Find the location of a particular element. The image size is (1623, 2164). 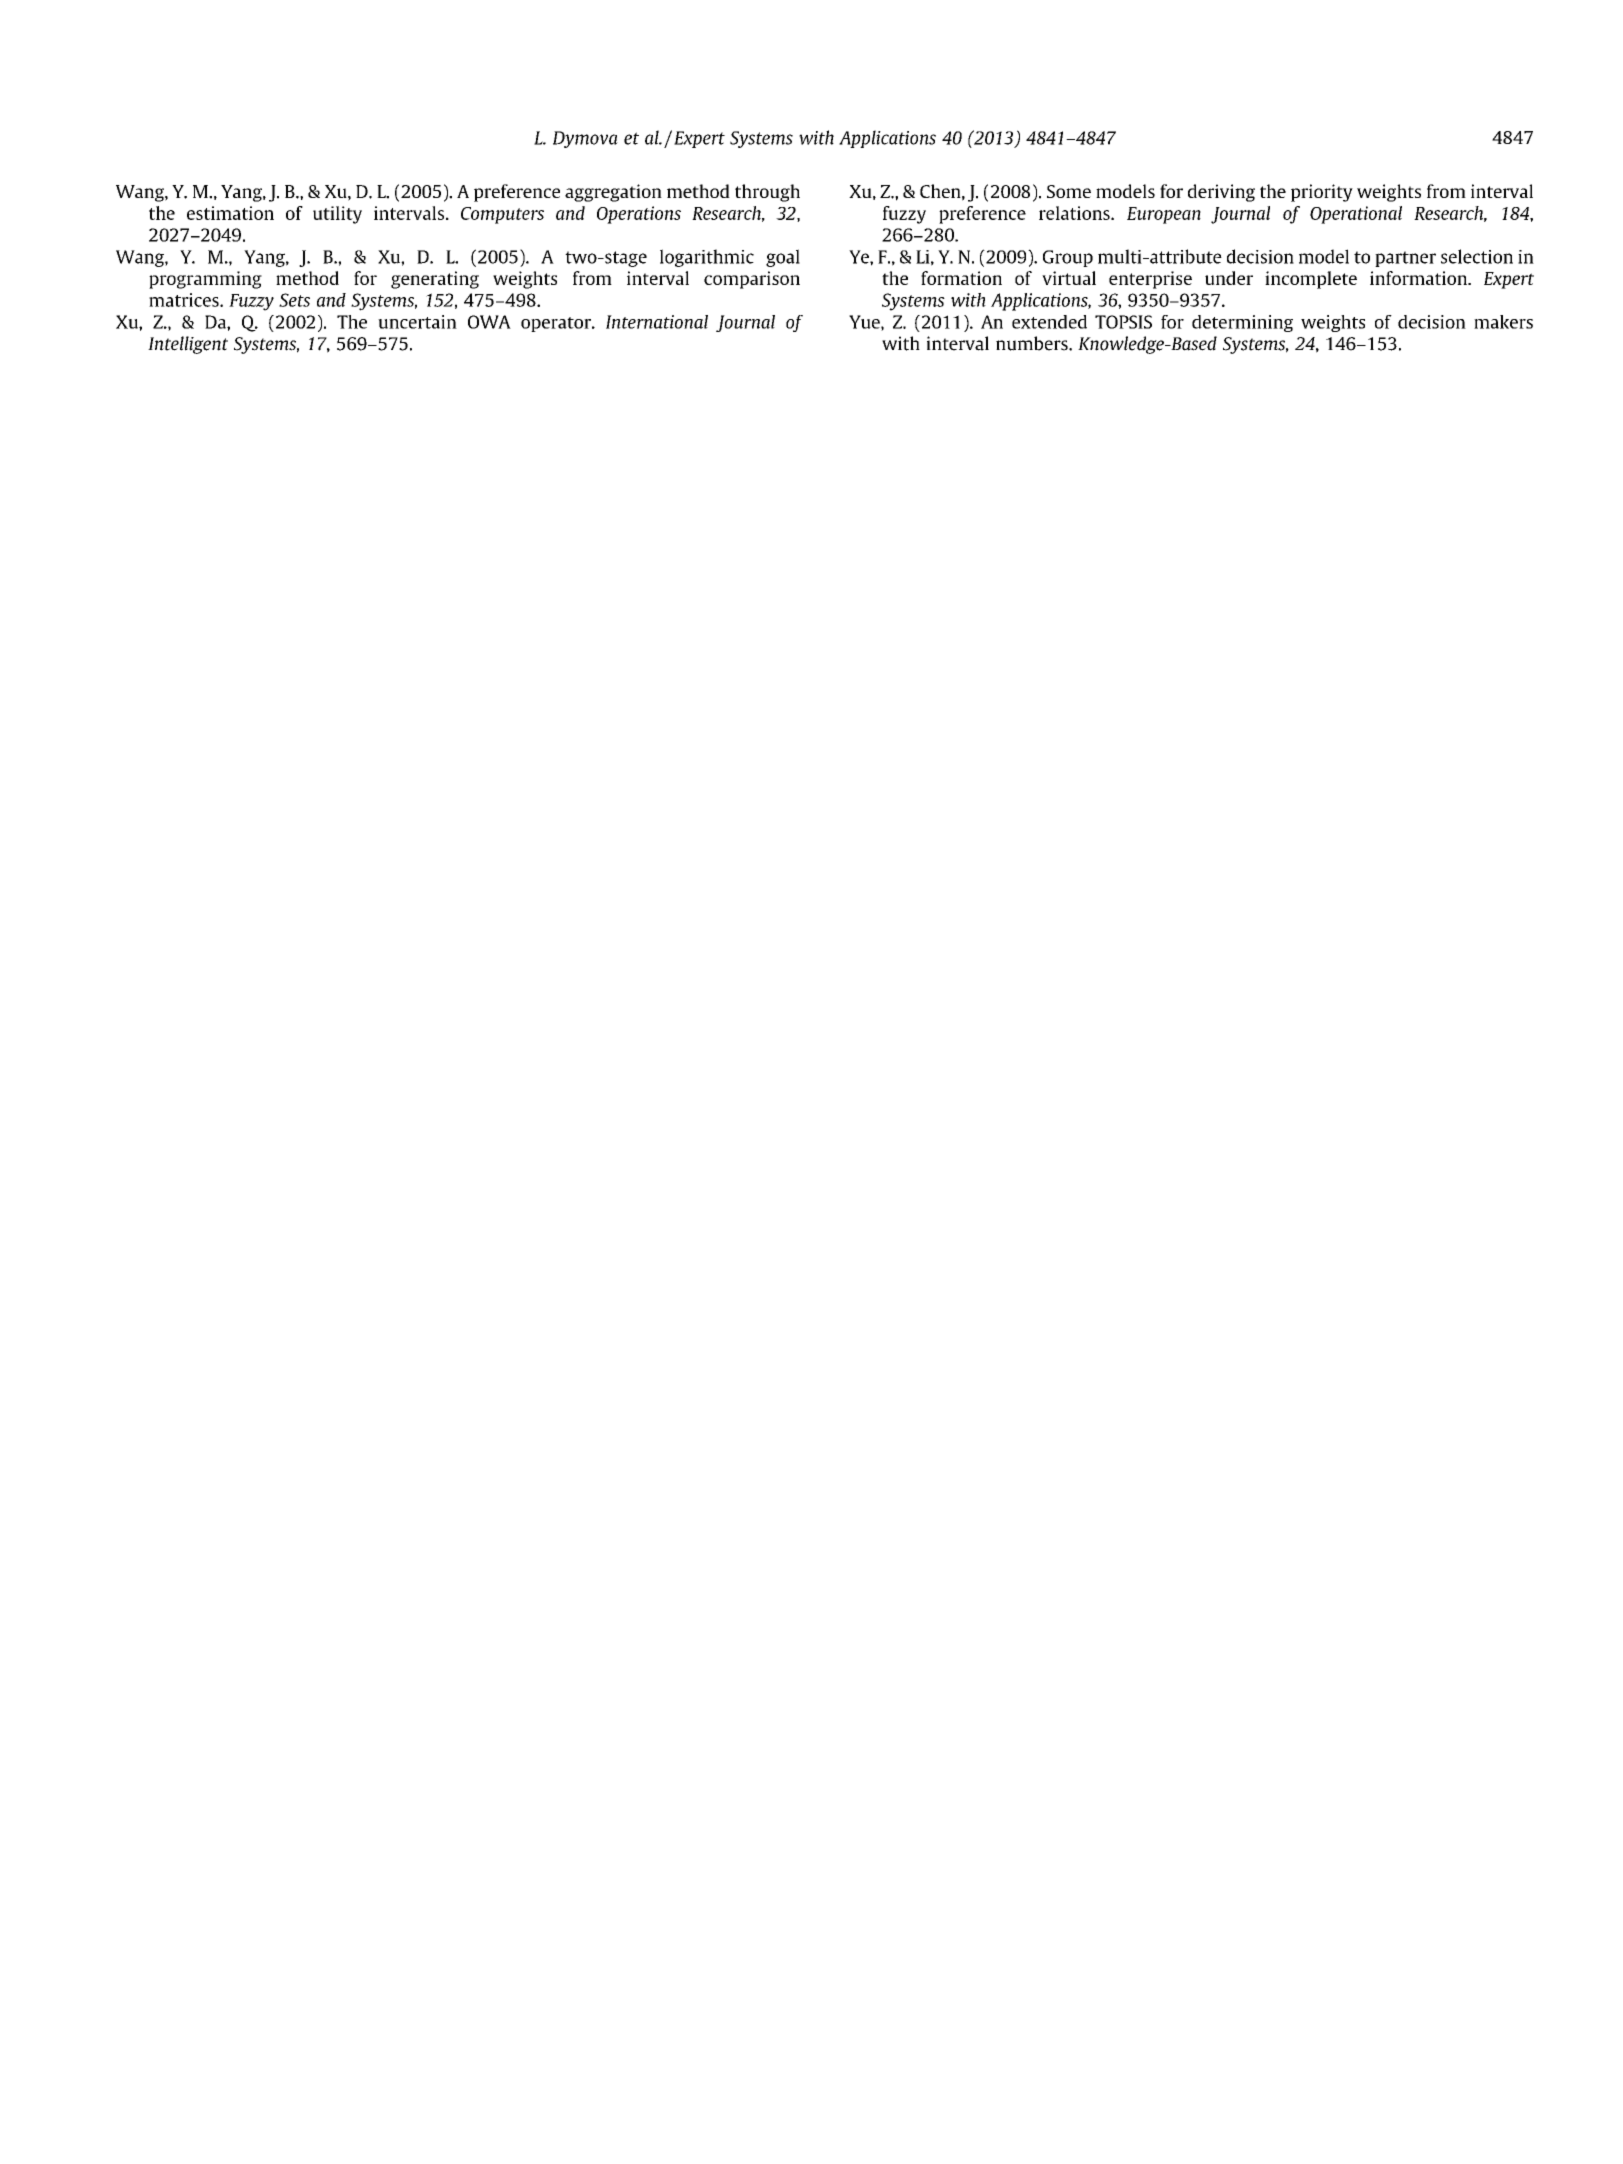

priority is located at coordinates (1322, 193).
